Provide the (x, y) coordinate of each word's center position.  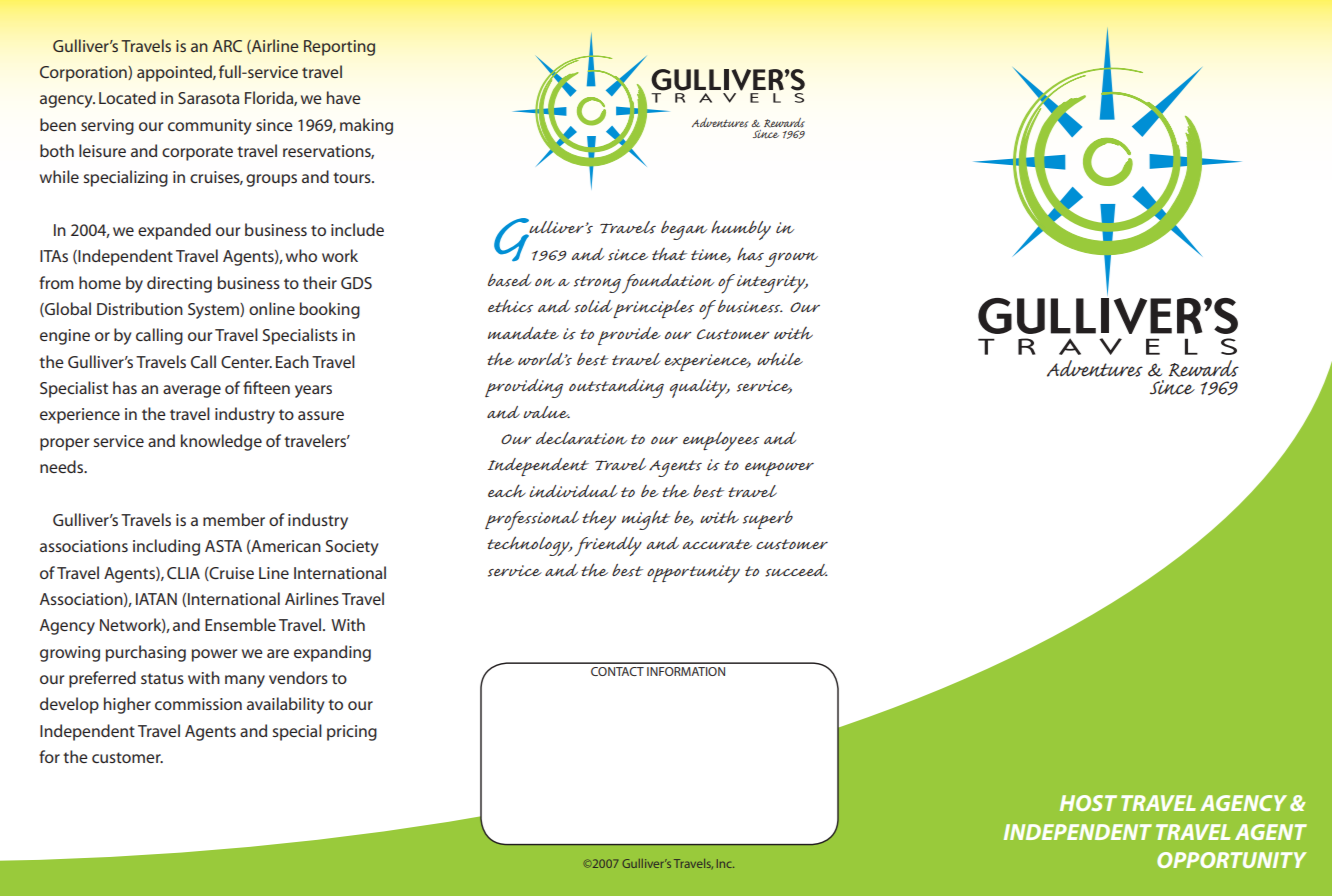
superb (768, 520)
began (684, 230)
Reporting (339, 48)
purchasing (146, 653)
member (234, 519)
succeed (796, 570)
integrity (771, 283)
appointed (175, 73)
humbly (741, 230)
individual (573, 491)
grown (791, 259)
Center (246, 362)
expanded (174, 231)
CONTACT (617, 671)
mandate (523, 333)
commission (198, 704)
